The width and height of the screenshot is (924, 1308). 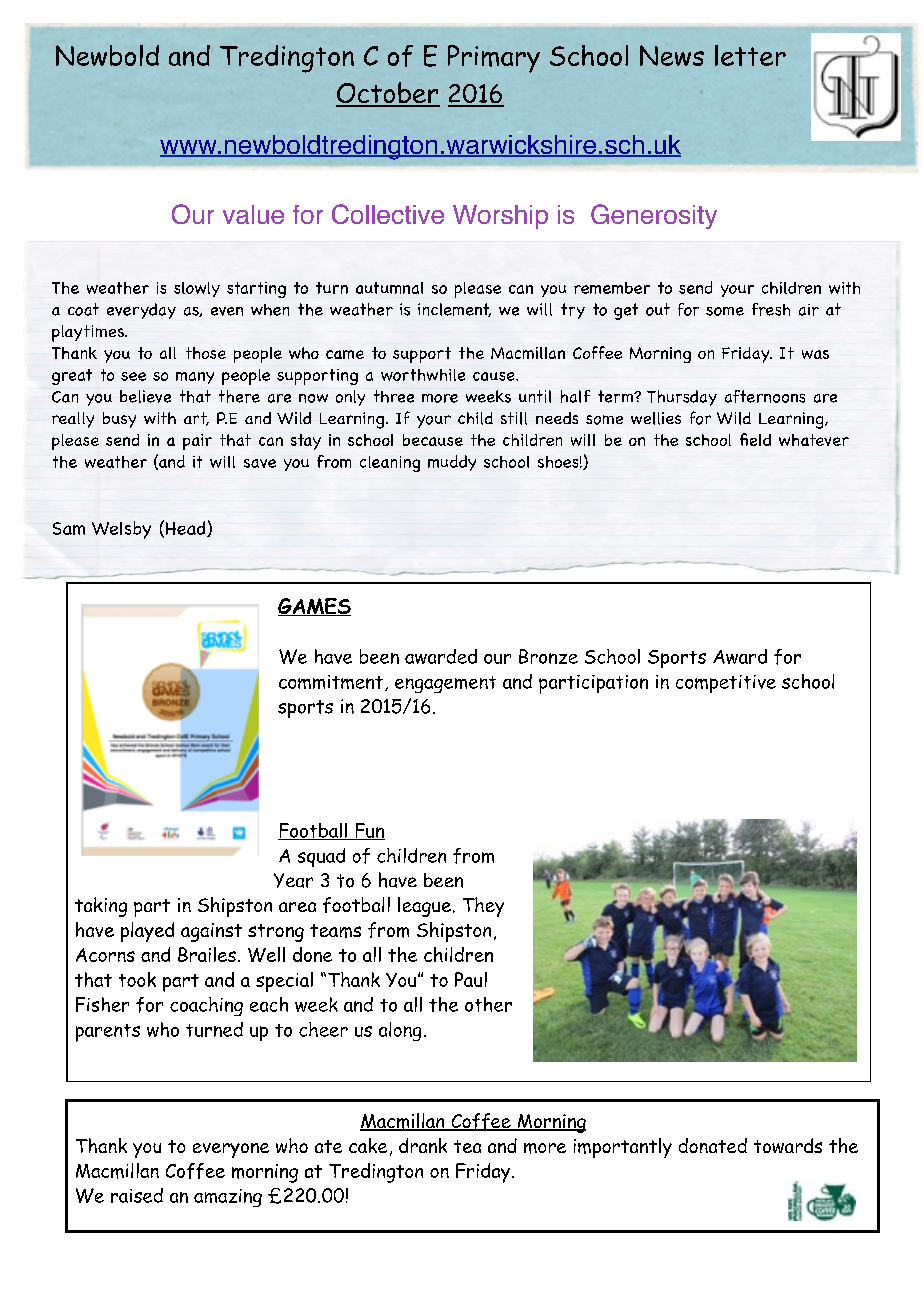 What do you see at coordinates (750, 55) in the screenshot?
I see `letter` at bounding box center [750, 55].
